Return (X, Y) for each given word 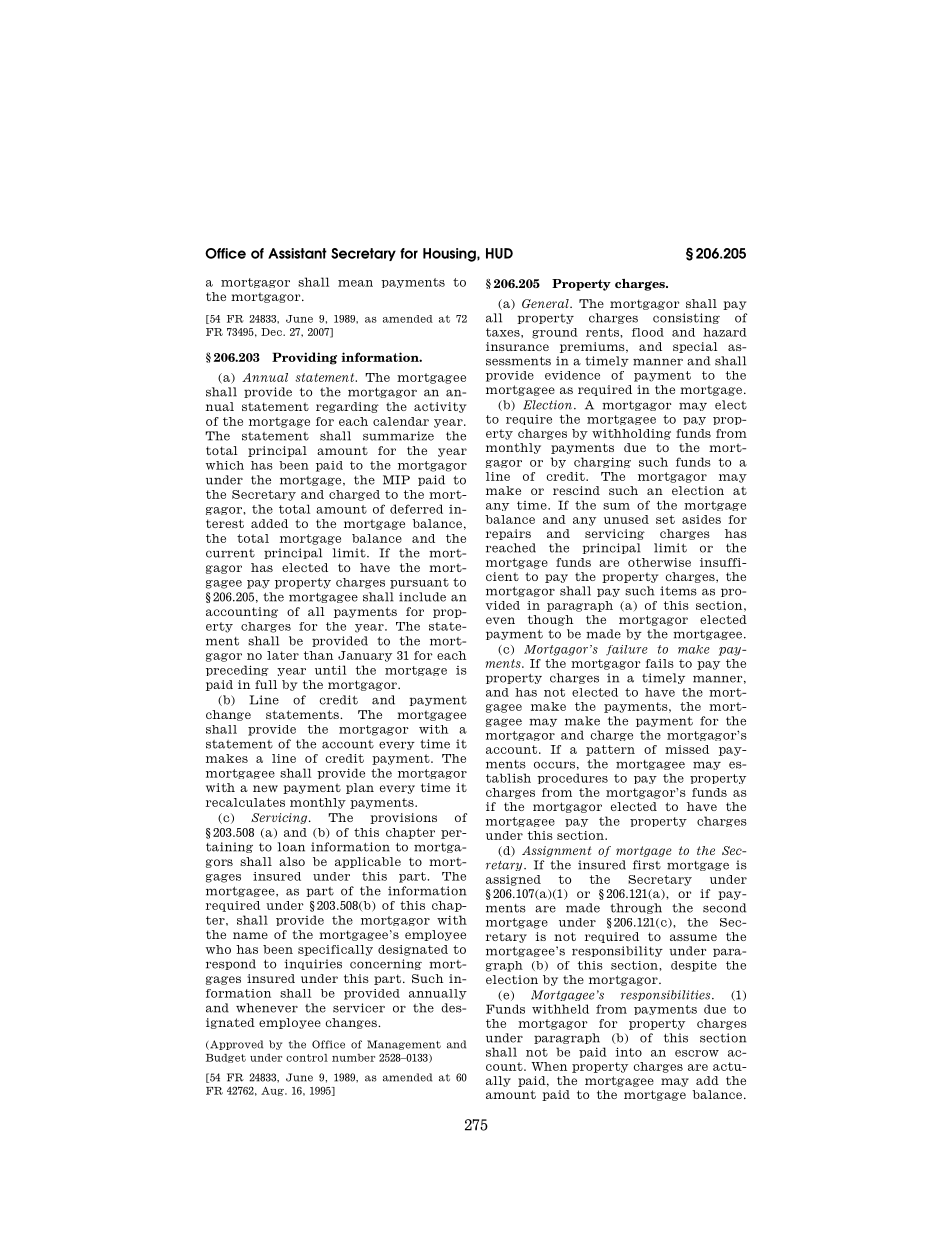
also (292, 861)
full (266, 684)
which (225, 465)
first (647, 865)
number (353, 1058)
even (500, 620)
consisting (686, 318)
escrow (697, 1053)
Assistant (297, 253)
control (307, 1058)
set (665, 519)
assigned (513, 880)
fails (659, 663)
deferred (416, 509)
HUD (499, 253)
